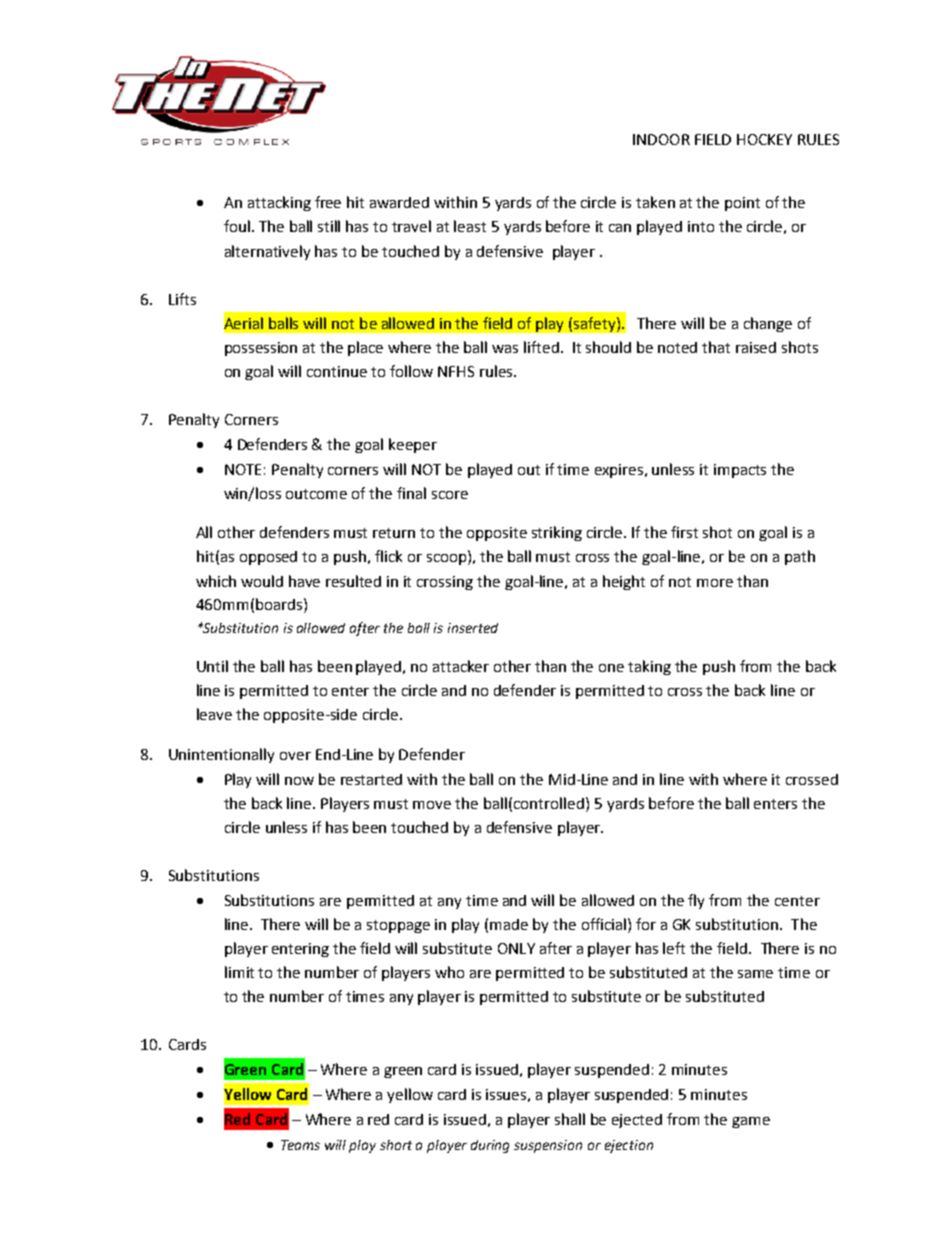 The width and height of the screenshot is (952, 1233). I want to click on move, so click(432, 805).
